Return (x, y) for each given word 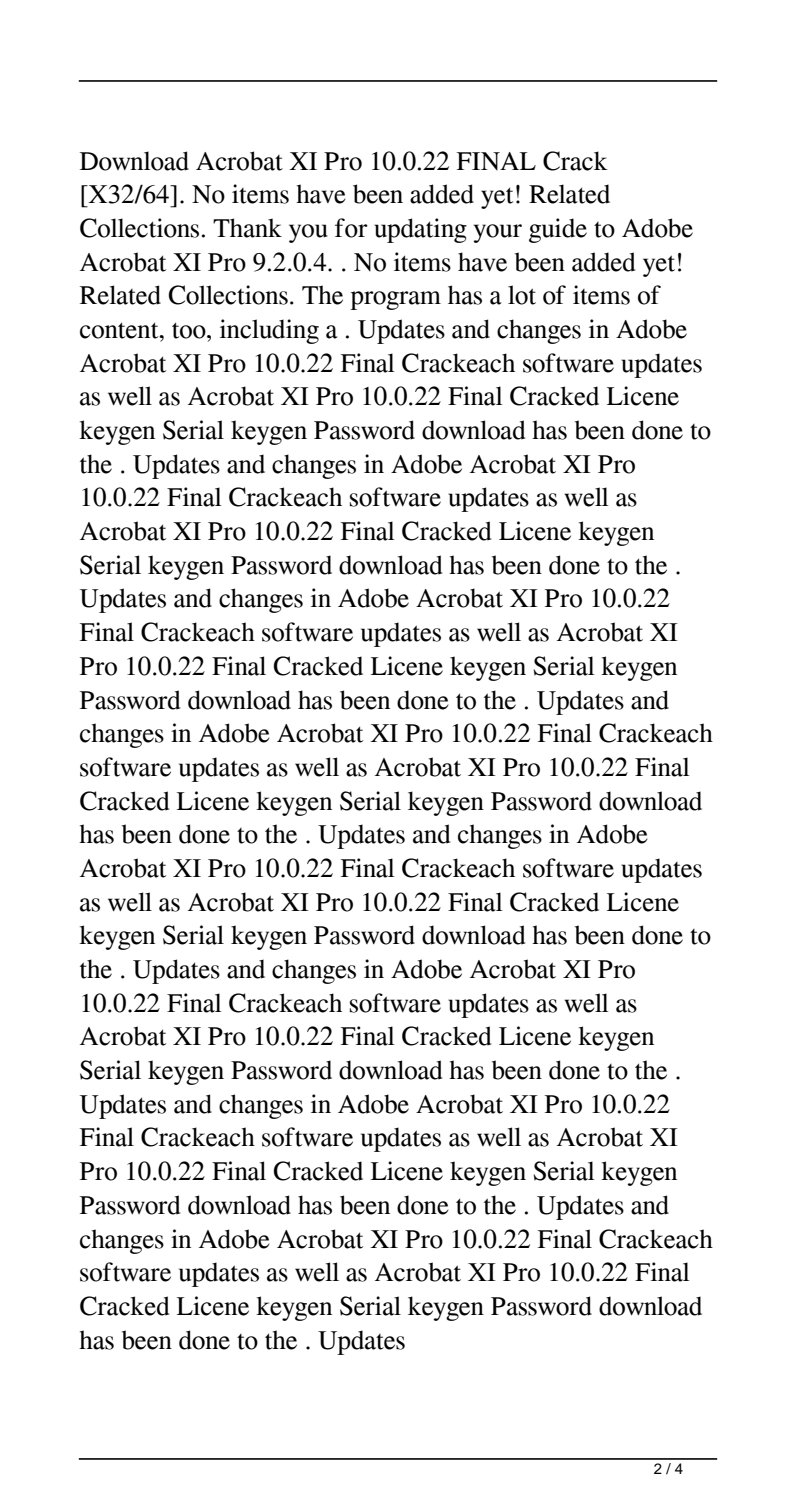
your (498, 233)
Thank (247, 228)
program (395, 300)
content (120, 330)
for (351, 228)
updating (420, 230)
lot (522, 295)
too (190, 330)
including (269, 331)
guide (558, 230)
